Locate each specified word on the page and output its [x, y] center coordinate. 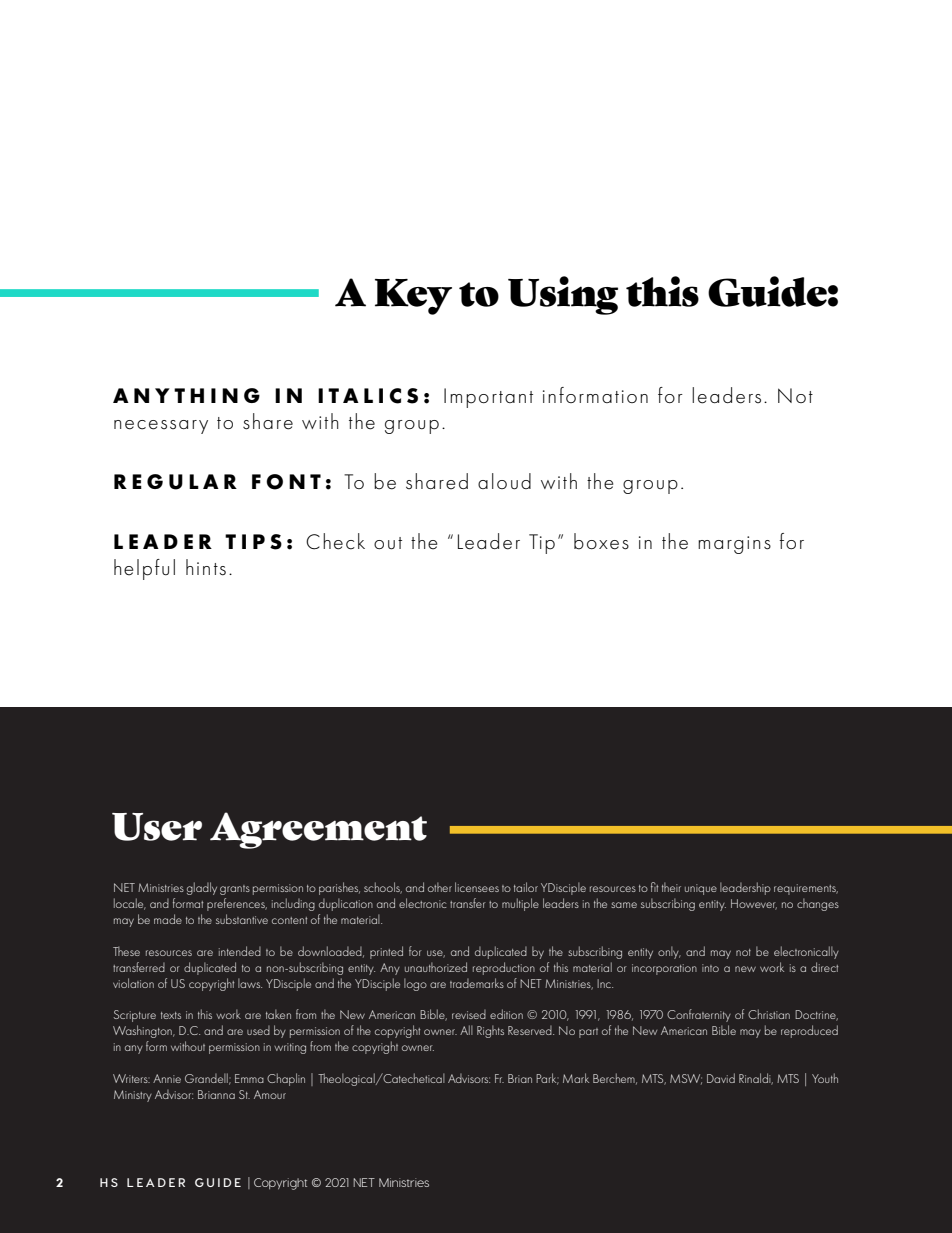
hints [206, 567]
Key [413, 297]
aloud [504, 481]
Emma [249, 1078]
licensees [477, 887]
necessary [161, 427]
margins [734, 545]
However [754, 904]
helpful [144, 569]
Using [563, 295]
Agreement [318, 830]
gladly [202, 888]
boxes [601, 541]
